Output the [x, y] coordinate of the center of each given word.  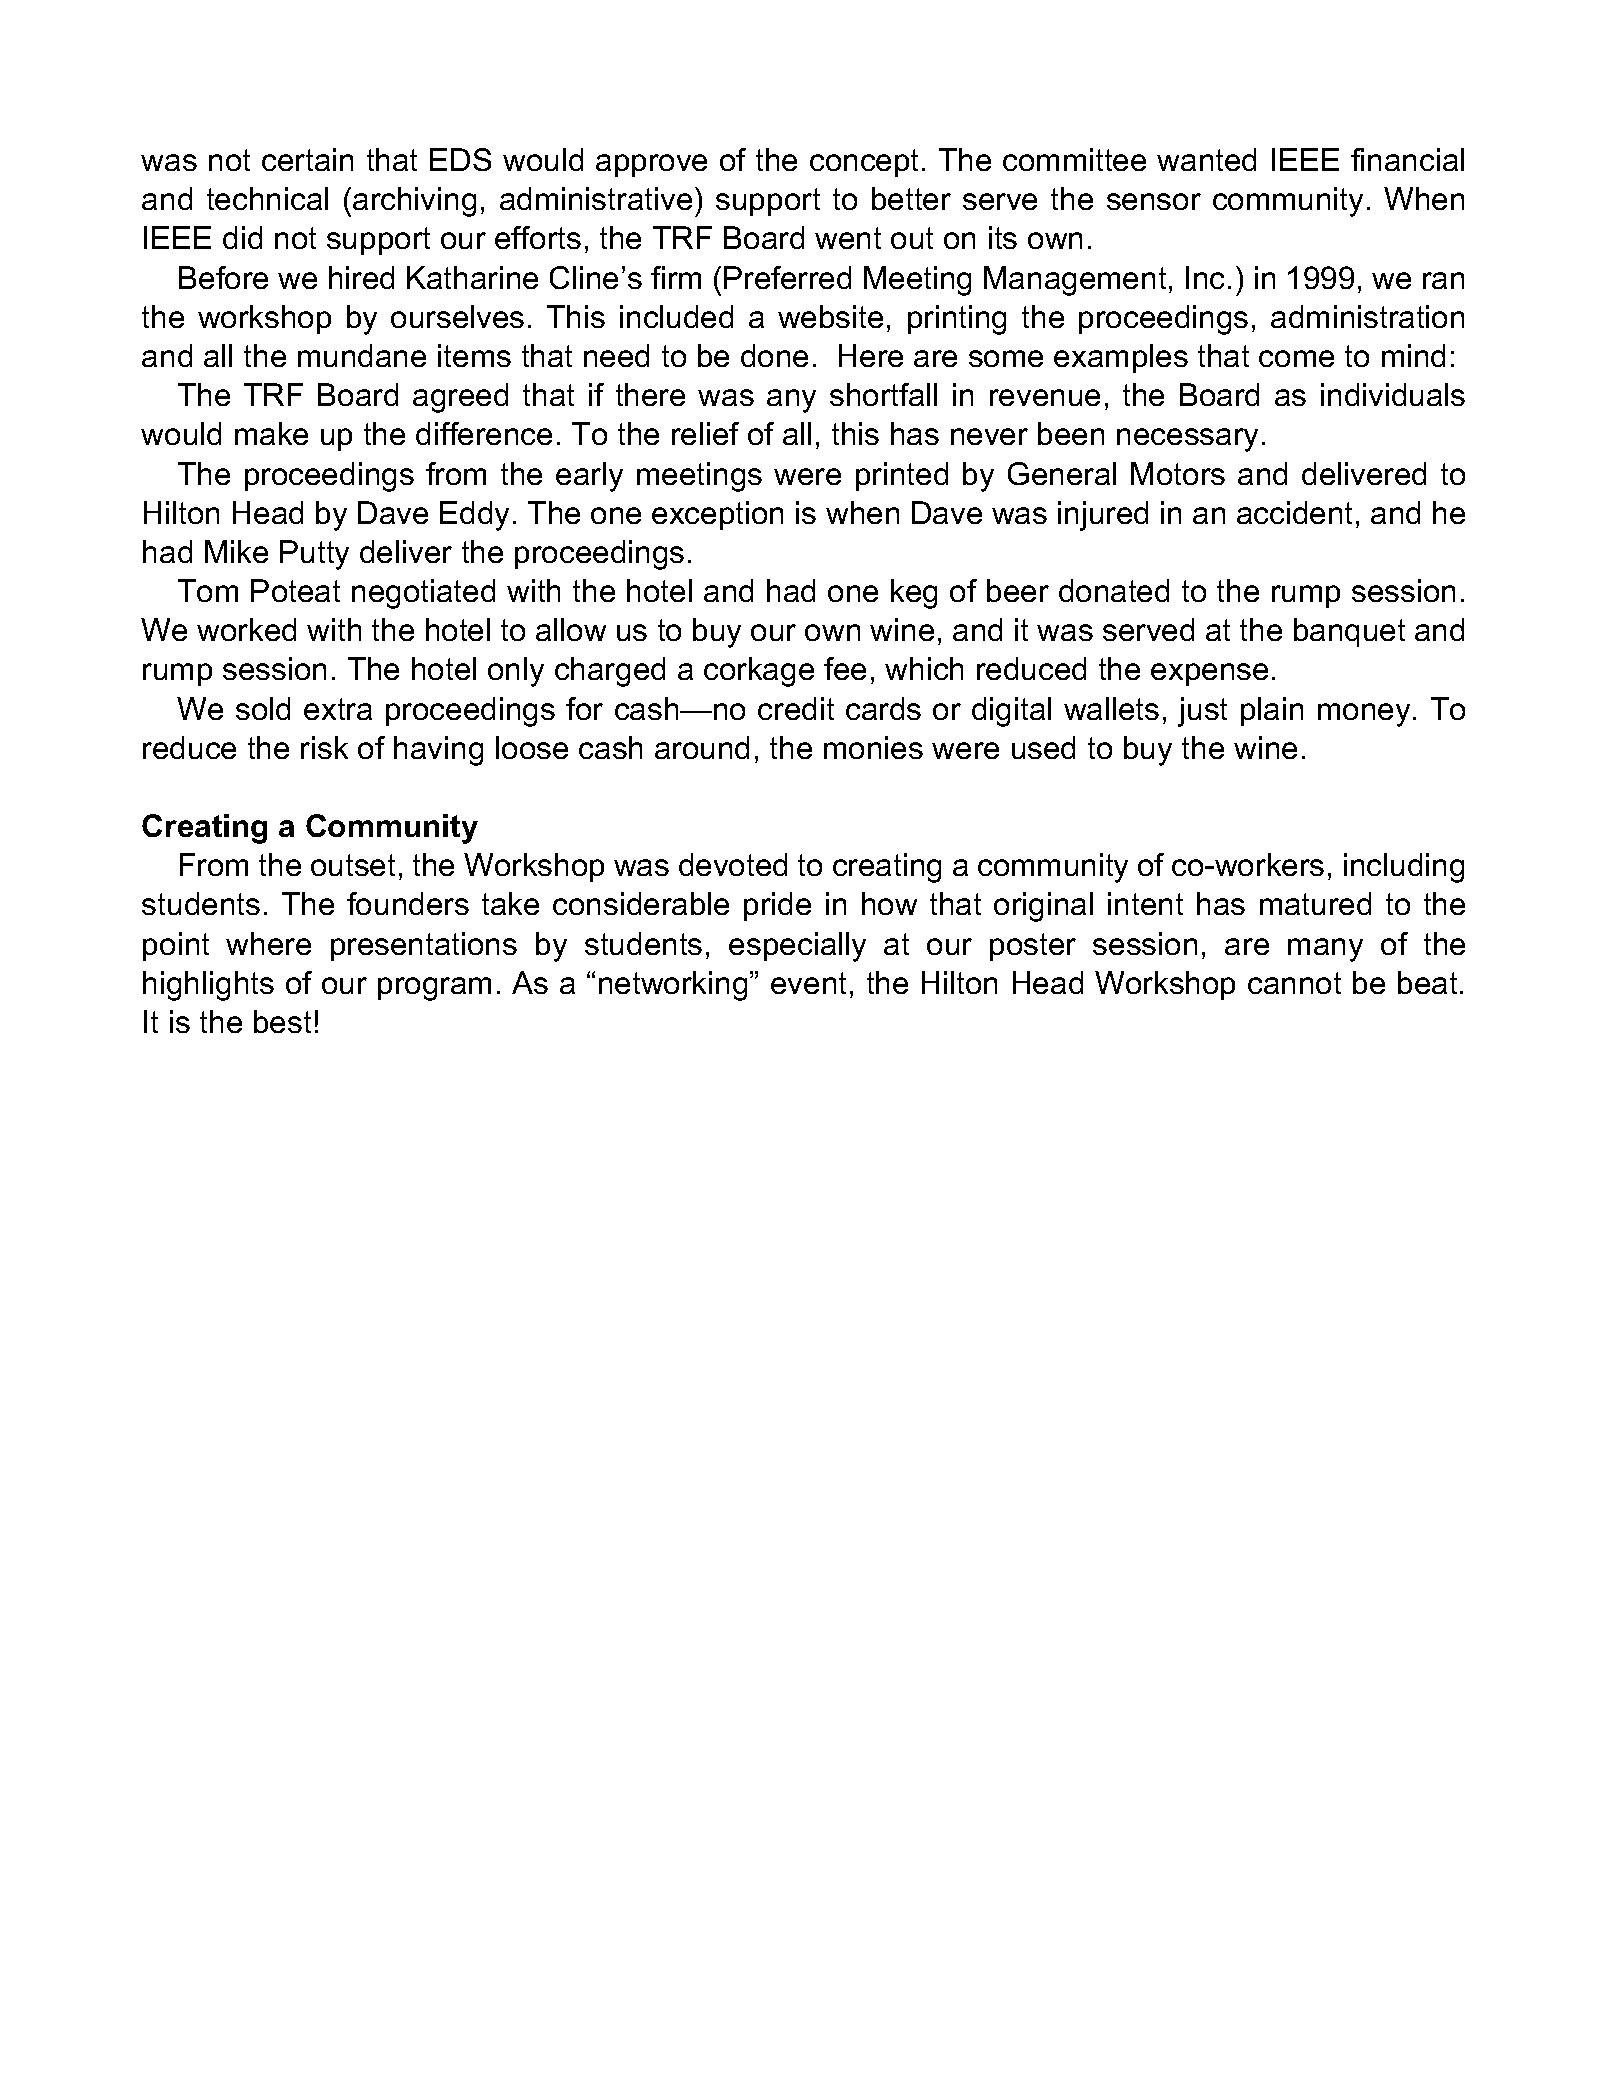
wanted [1206, 159]
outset [353, 865]
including [1404, 868]
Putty [314, 555]
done [774, 355]
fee [845, 668]
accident [1294, 512]
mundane [362, 355]
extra [338, 709]
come [1296, 358]
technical [267, 198]
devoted [733, 864]
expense [1209, 674]
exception [717, 515]
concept [864, 163]
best [282, 1021]
